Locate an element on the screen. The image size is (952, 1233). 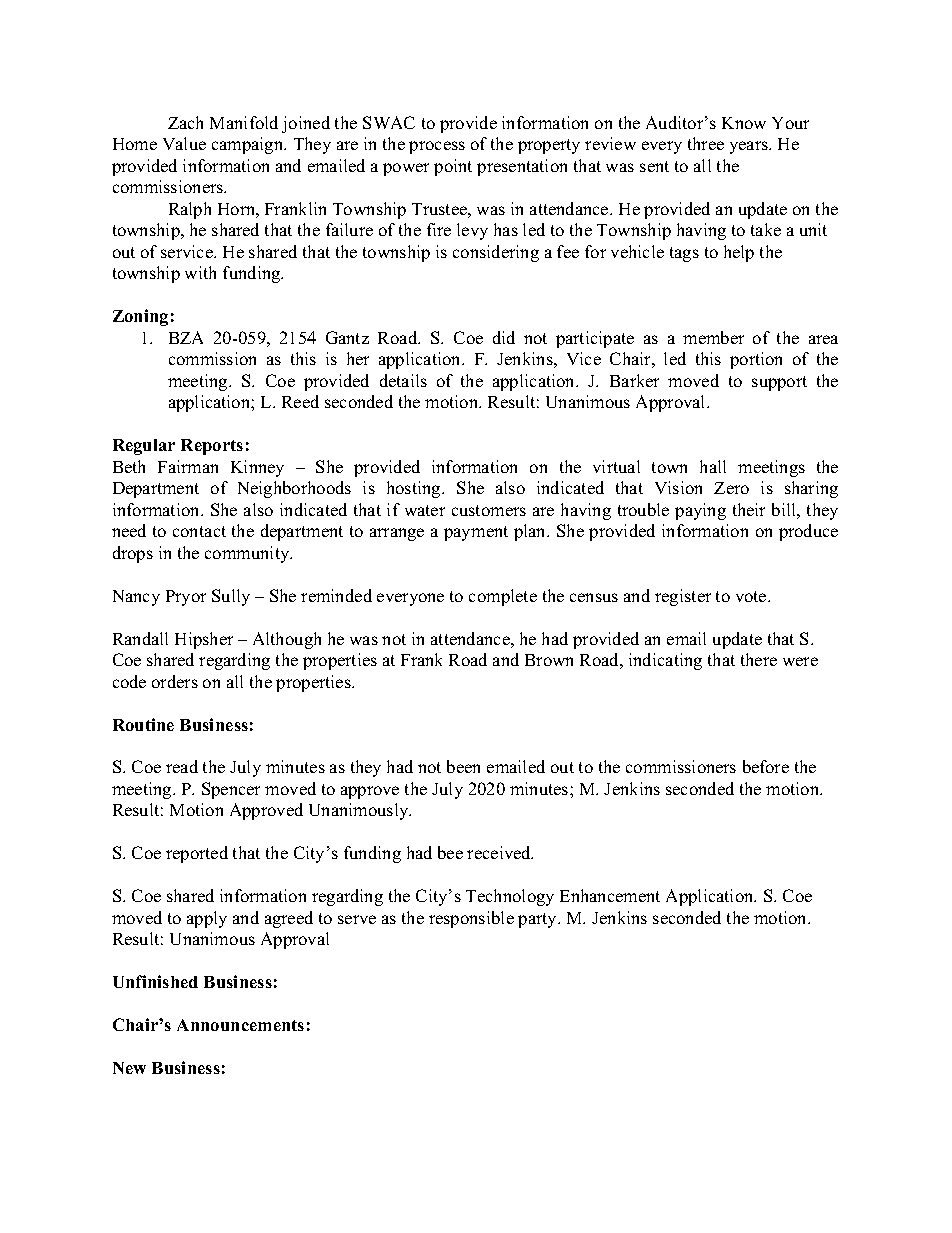
hall is located at coordinates (713, 466).
